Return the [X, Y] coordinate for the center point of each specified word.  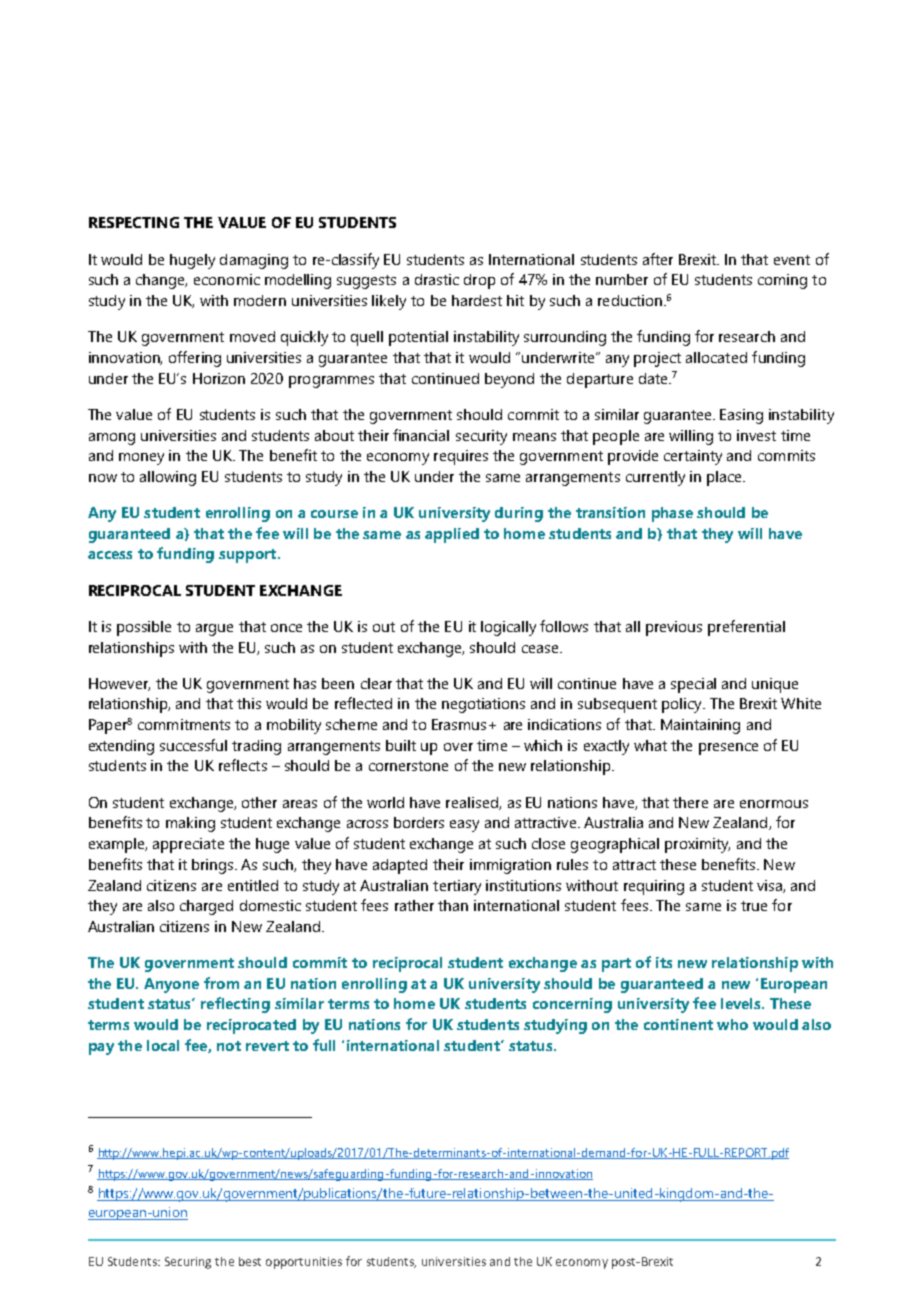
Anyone [171, 985]
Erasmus [459, 724]
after [658, 259]
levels [742, 1003]
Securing [188, 1263]
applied [452, 535]
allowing [168, 478]
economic [227, 279]
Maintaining [700, 726]
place [725, 478]
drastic [437, 279]
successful [193, 745]
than [453, 905]
